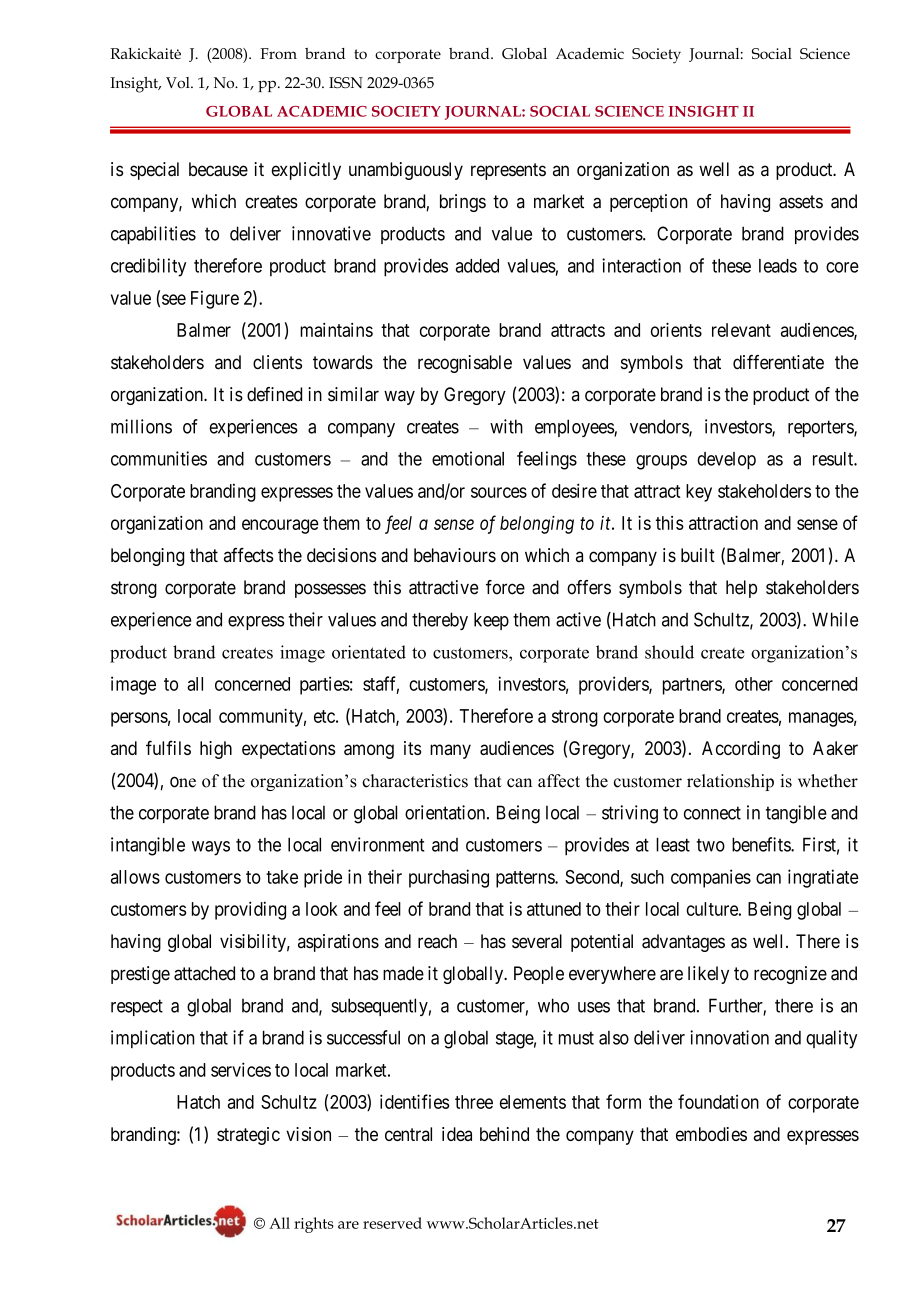 Image resolution: width=924 pixels, height=1308 pixels. What do you see at coordinates (179, 82) in the screenshot?
I see `Vol` at bounding box center [179, 82].
